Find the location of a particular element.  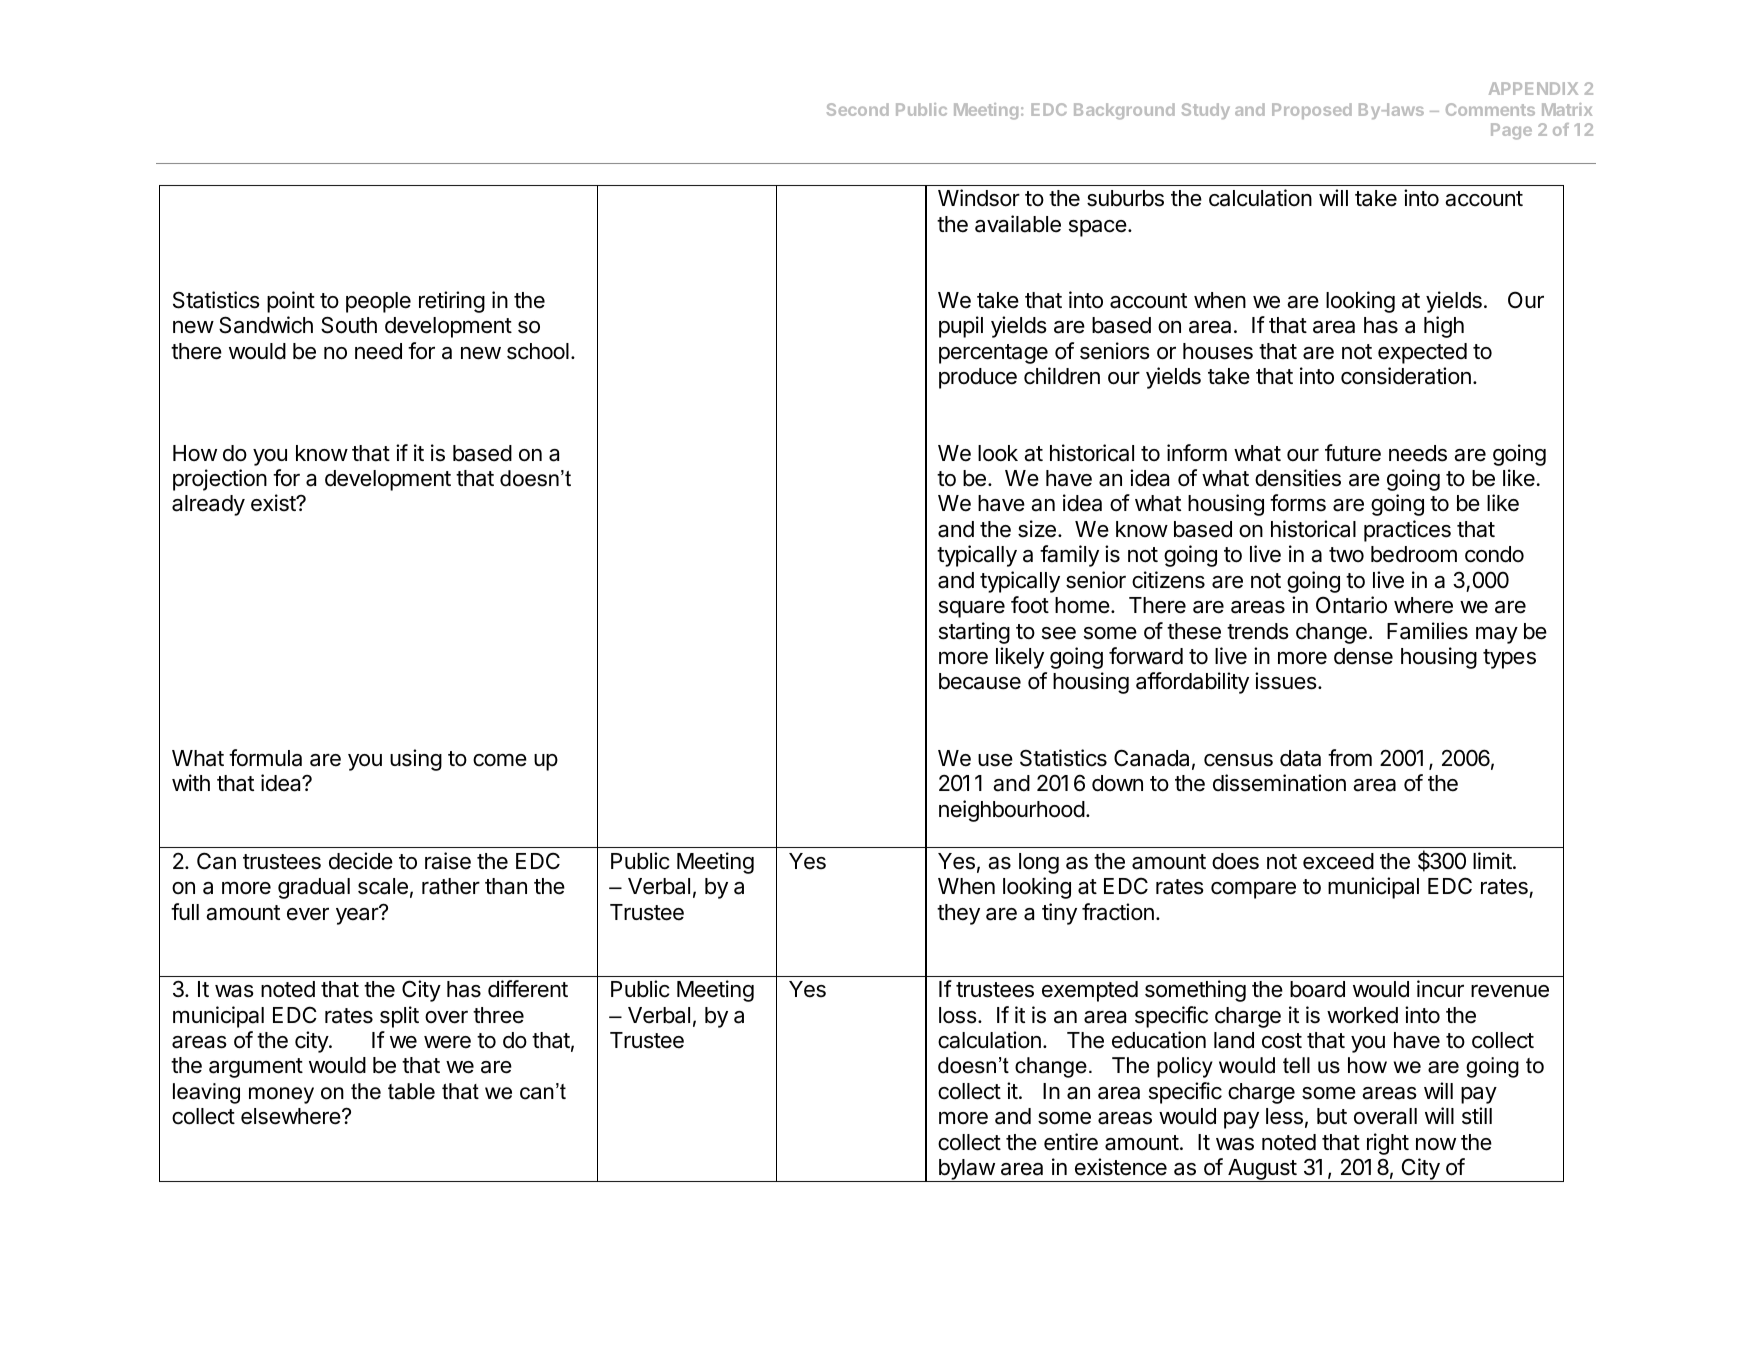

Proposed is located at coordinates (1312, 111).
